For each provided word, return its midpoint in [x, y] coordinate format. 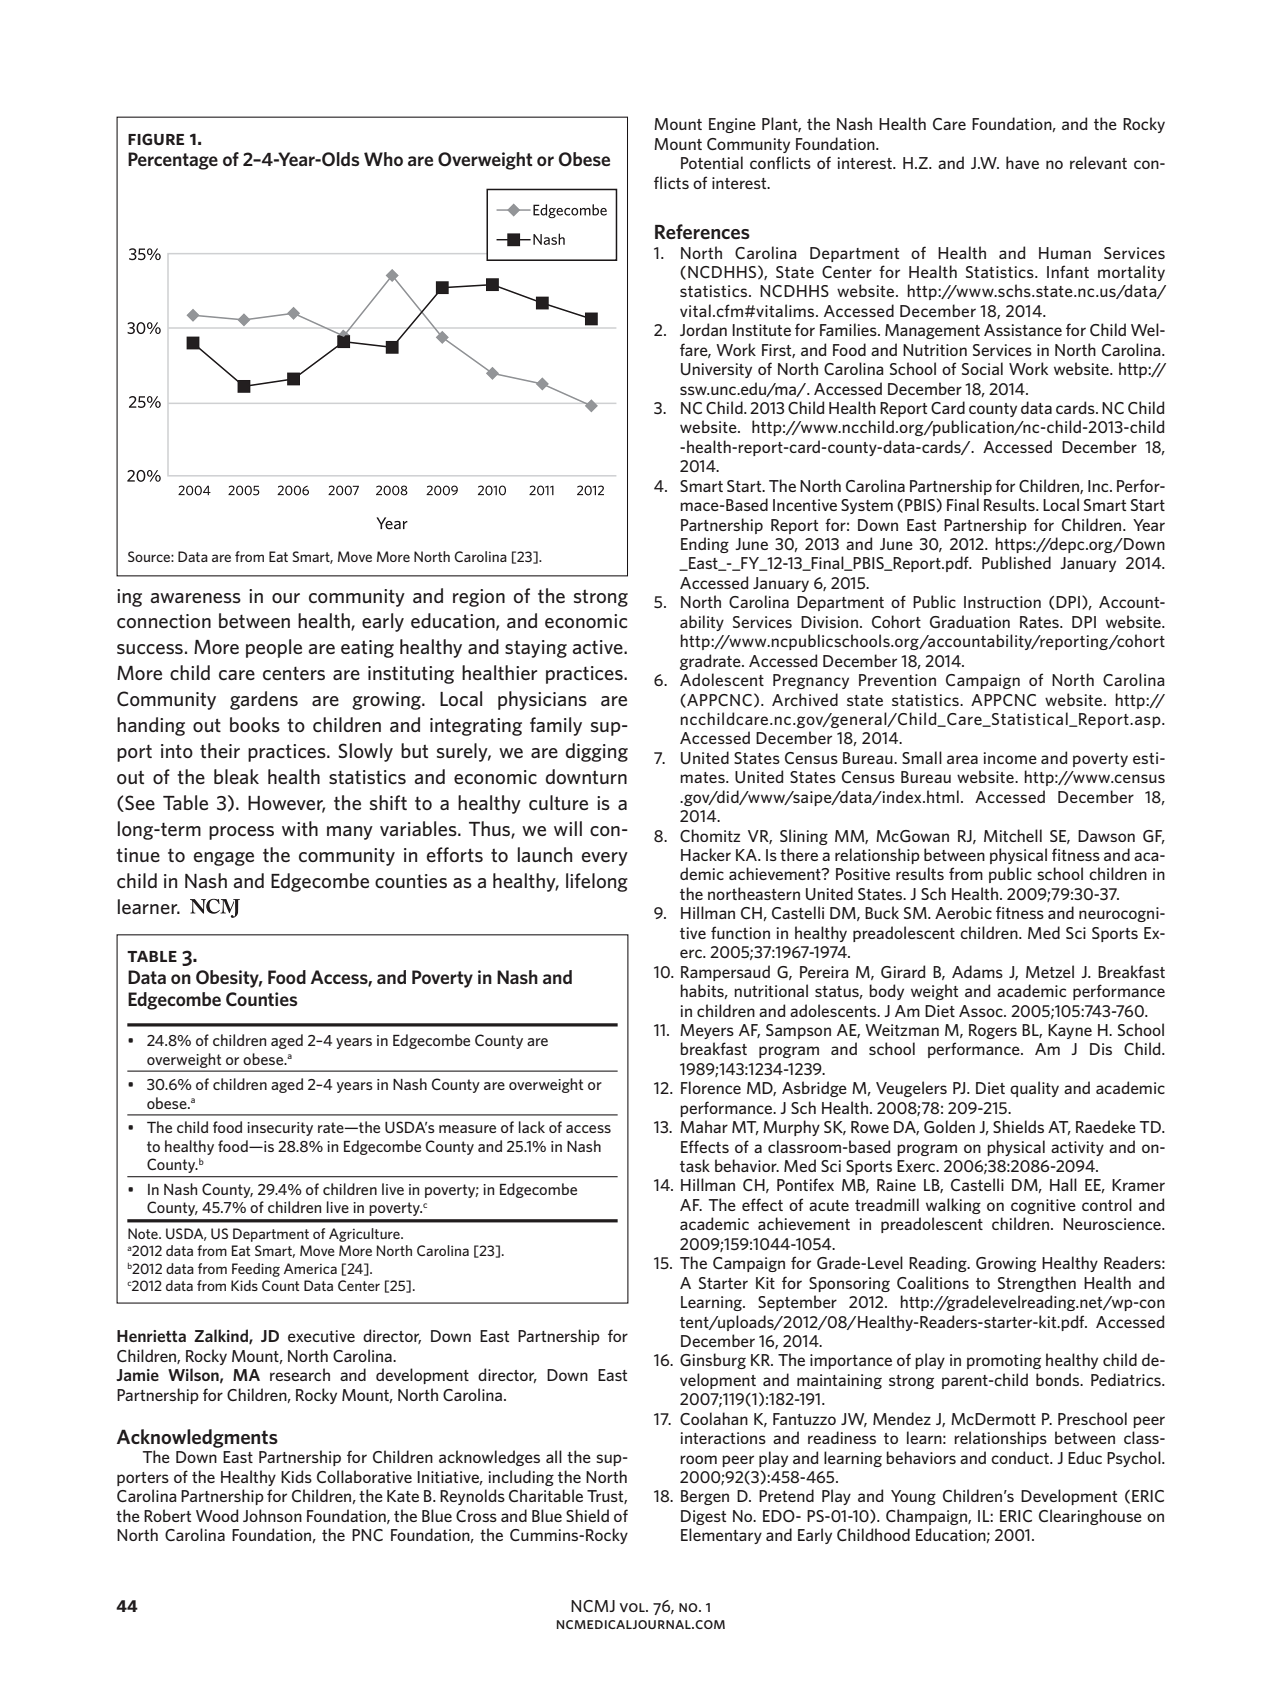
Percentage [173, 161]
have [1022, 162]
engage [224, 859]
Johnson [272, 1515]
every [605, 859]
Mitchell [1013, 835]
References [702, 231]
